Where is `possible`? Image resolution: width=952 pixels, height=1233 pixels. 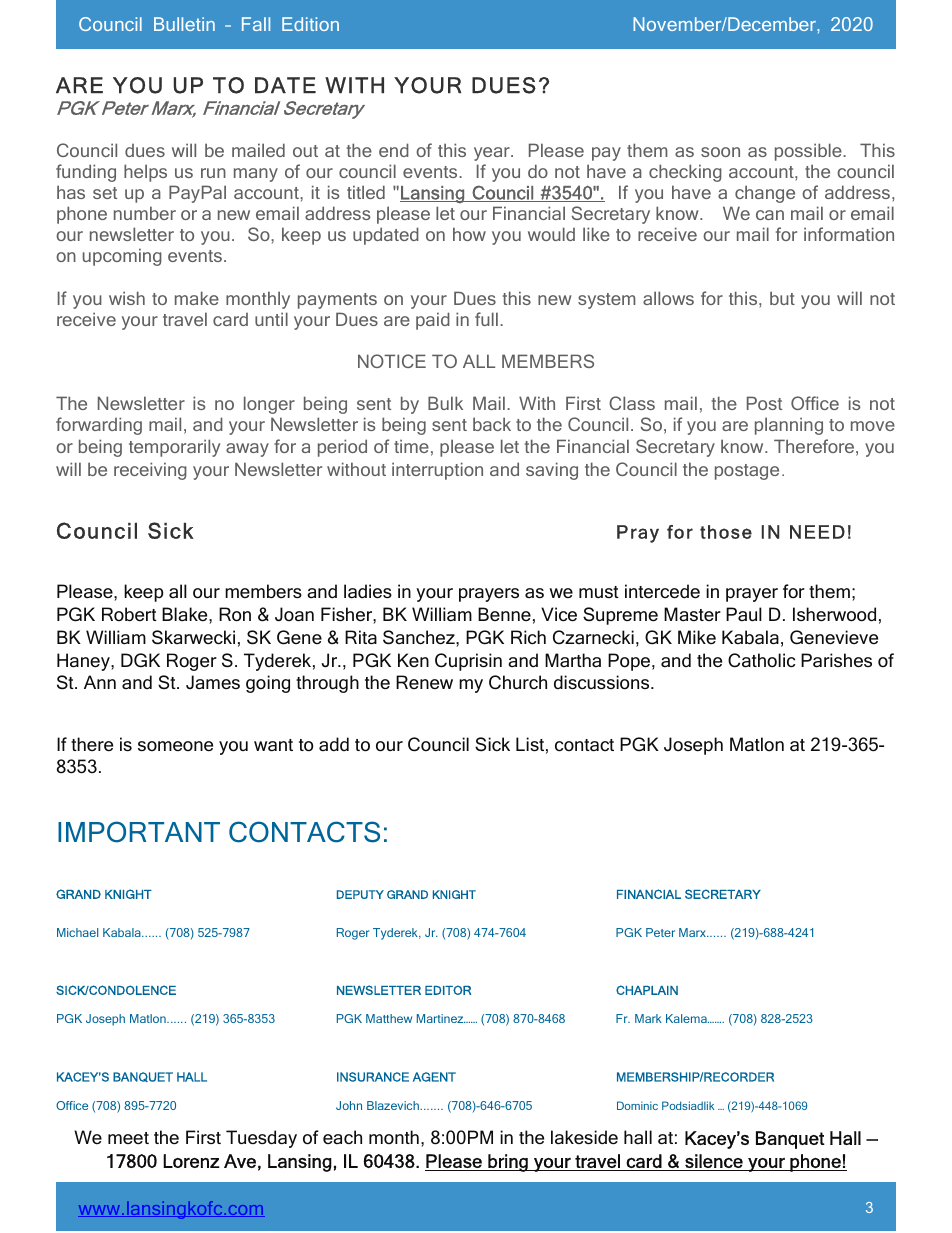 possible is located at coordinates (809, 152).
